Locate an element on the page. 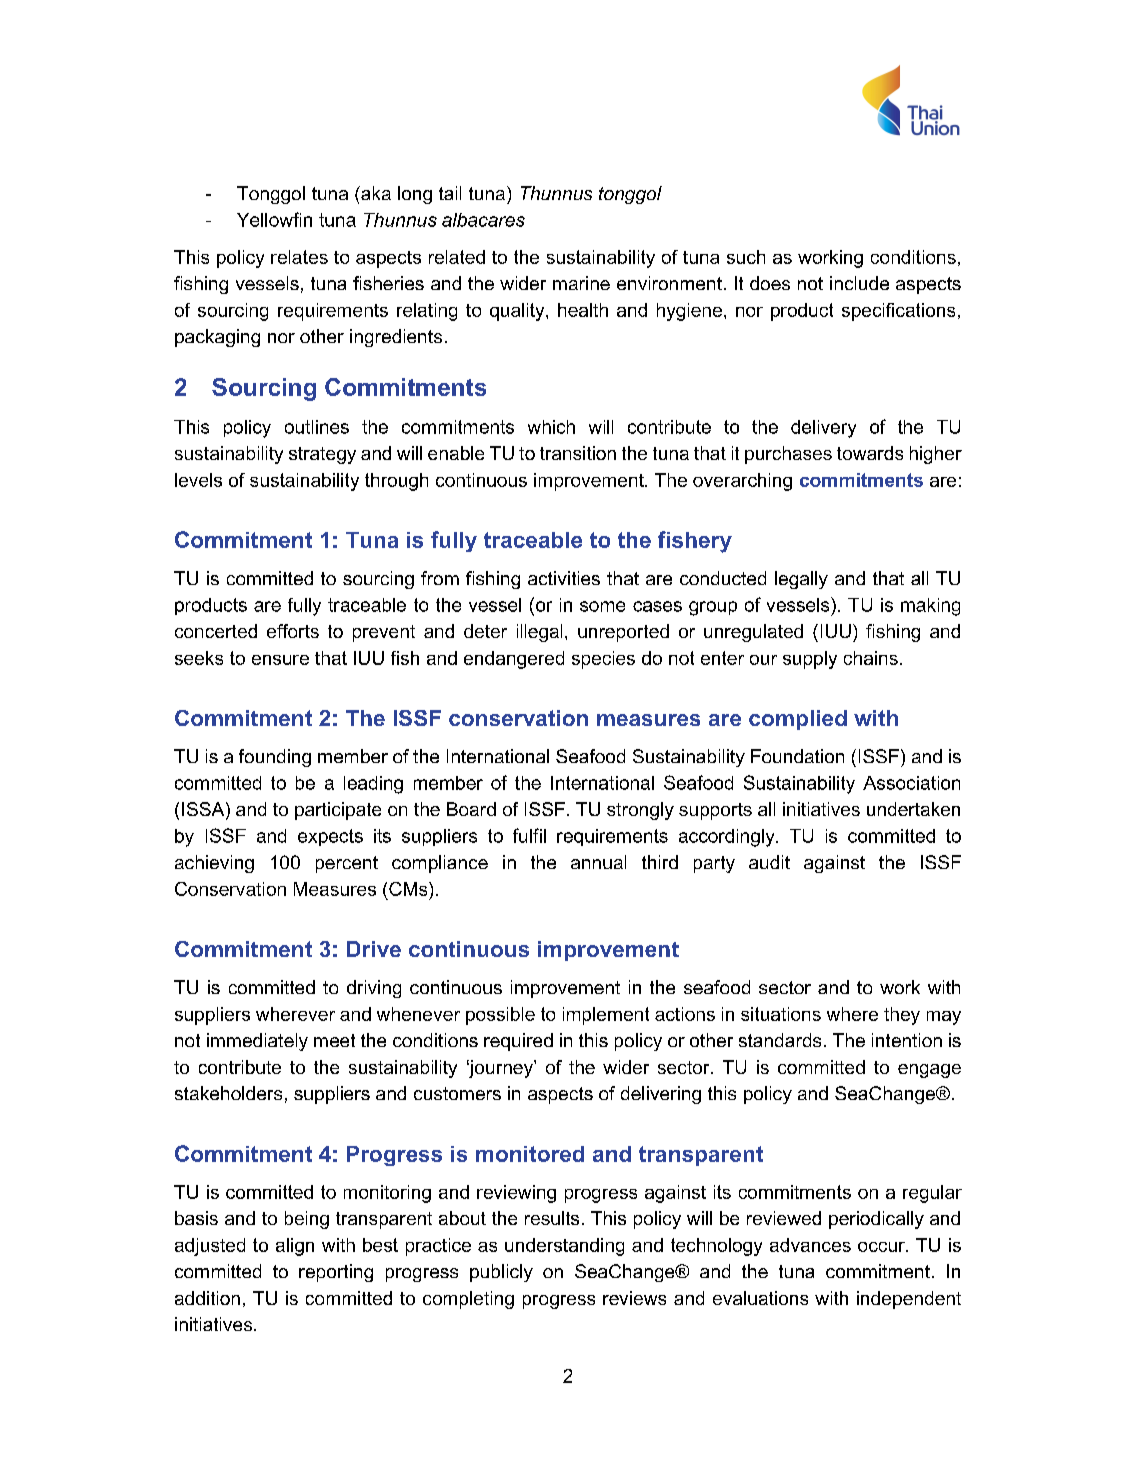  relates is located at coordinates (299, 257).
